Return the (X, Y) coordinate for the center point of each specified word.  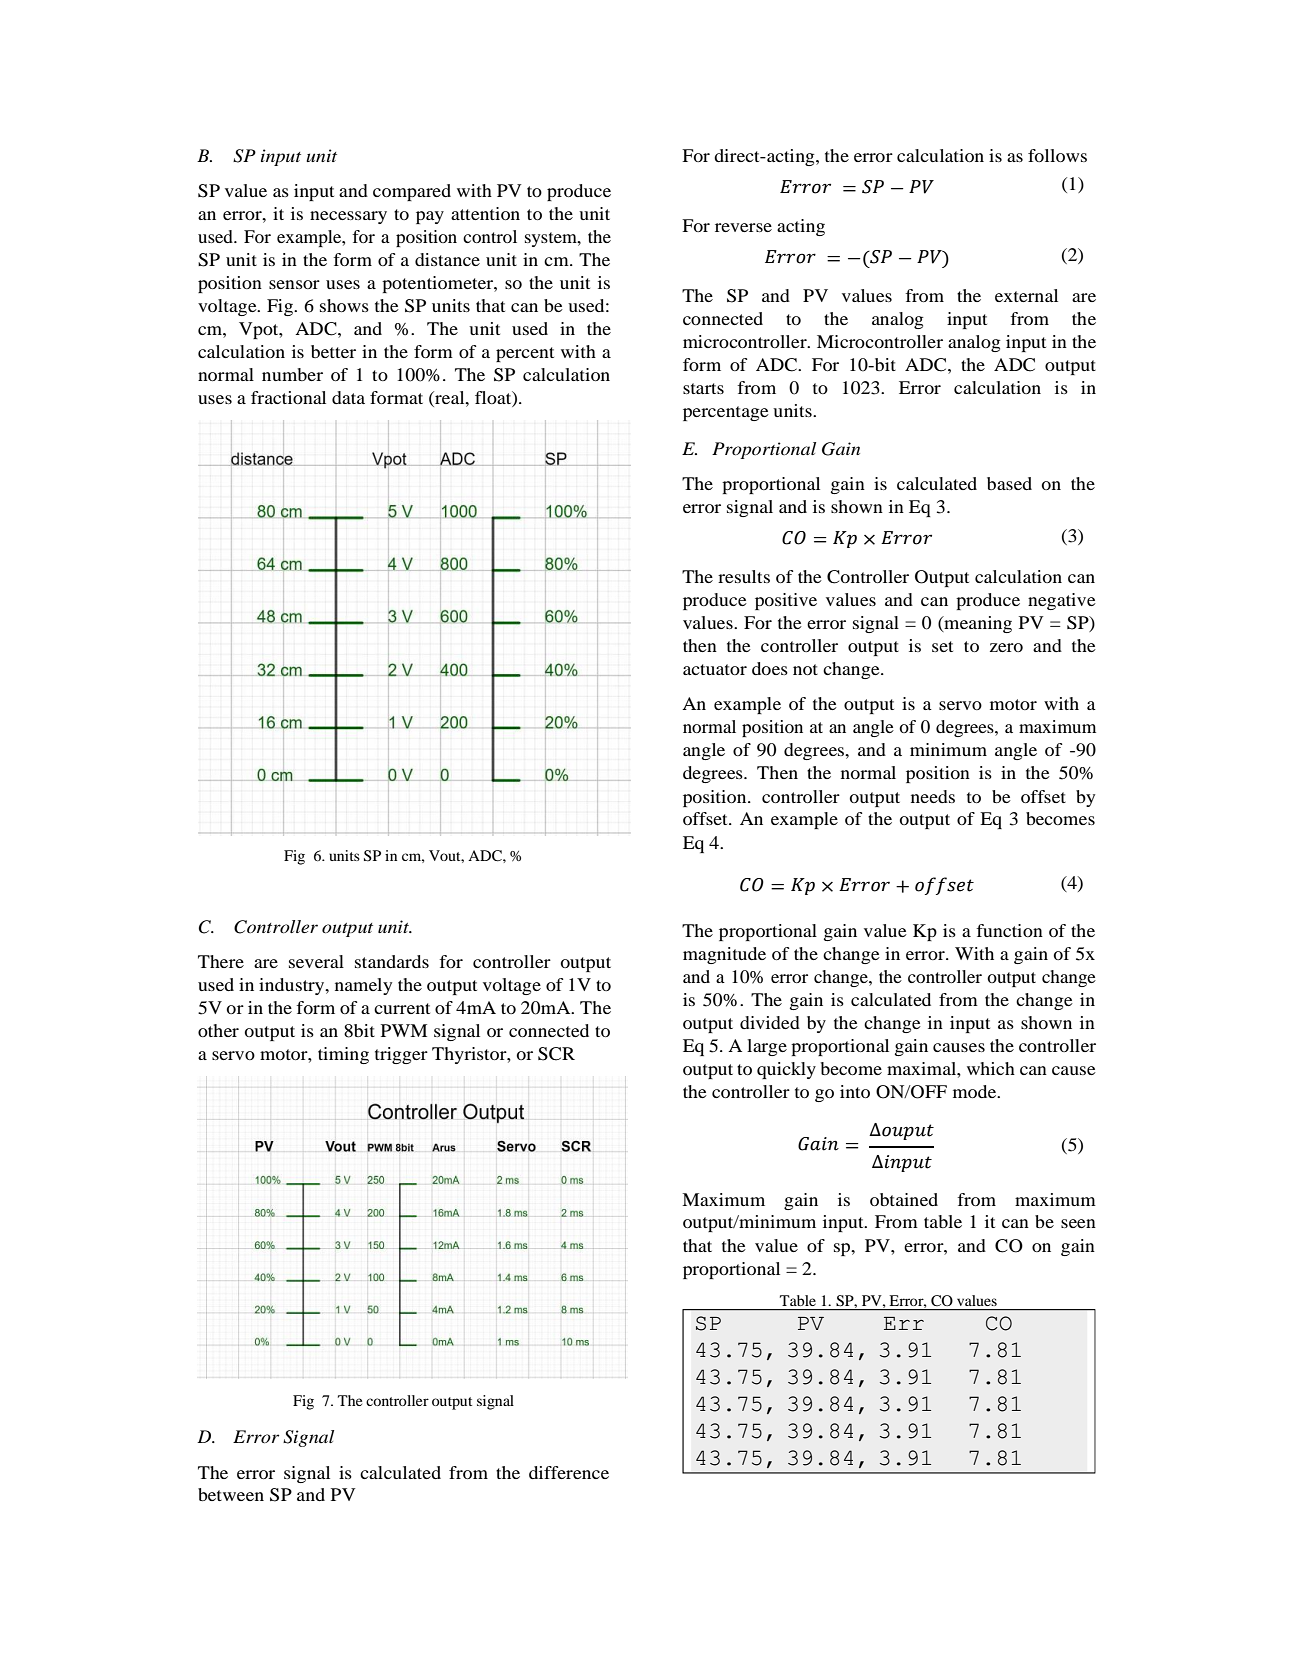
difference (569, 1472)
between (231, 1494)
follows (1057, 155)
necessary (348, 217)
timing (343, 1055)
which (991, 1068)
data (348, 397)
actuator (715, 669)
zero (1006, 647)
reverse (743, 227)
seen (1078, 1223)
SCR (556, 1054)
